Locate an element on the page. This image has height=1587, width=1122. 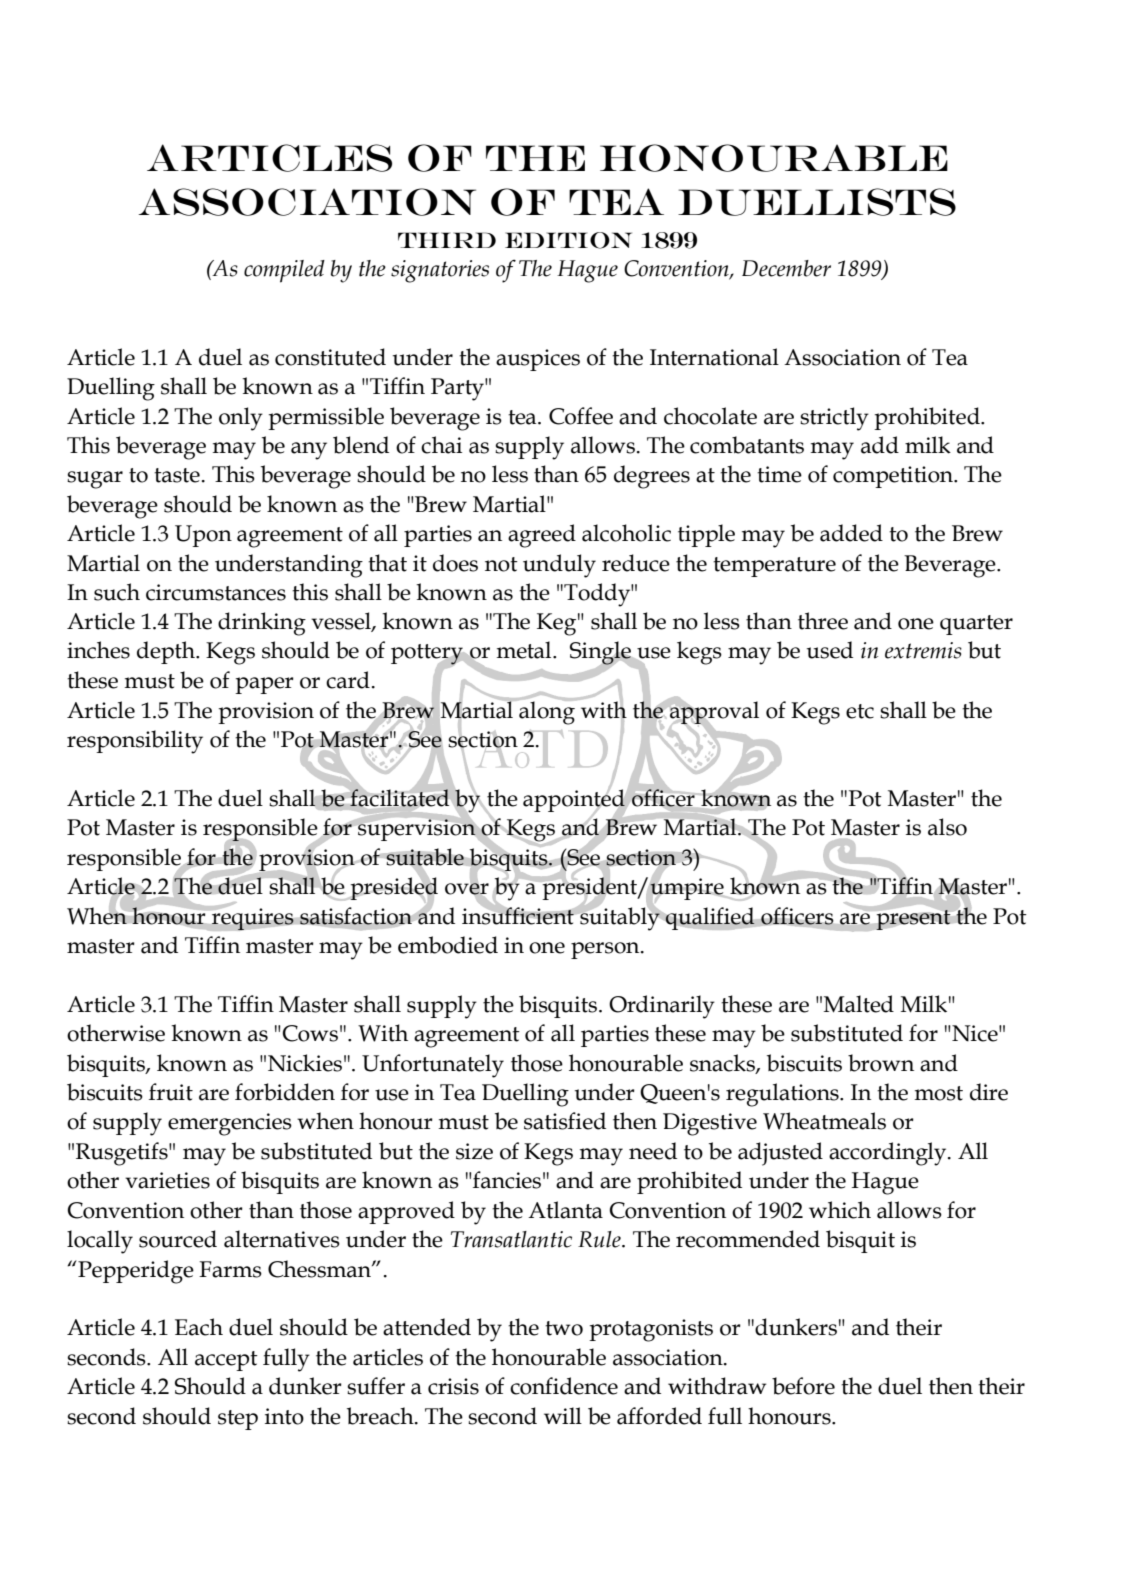
responsibility is located at coordinates (135, 742).
